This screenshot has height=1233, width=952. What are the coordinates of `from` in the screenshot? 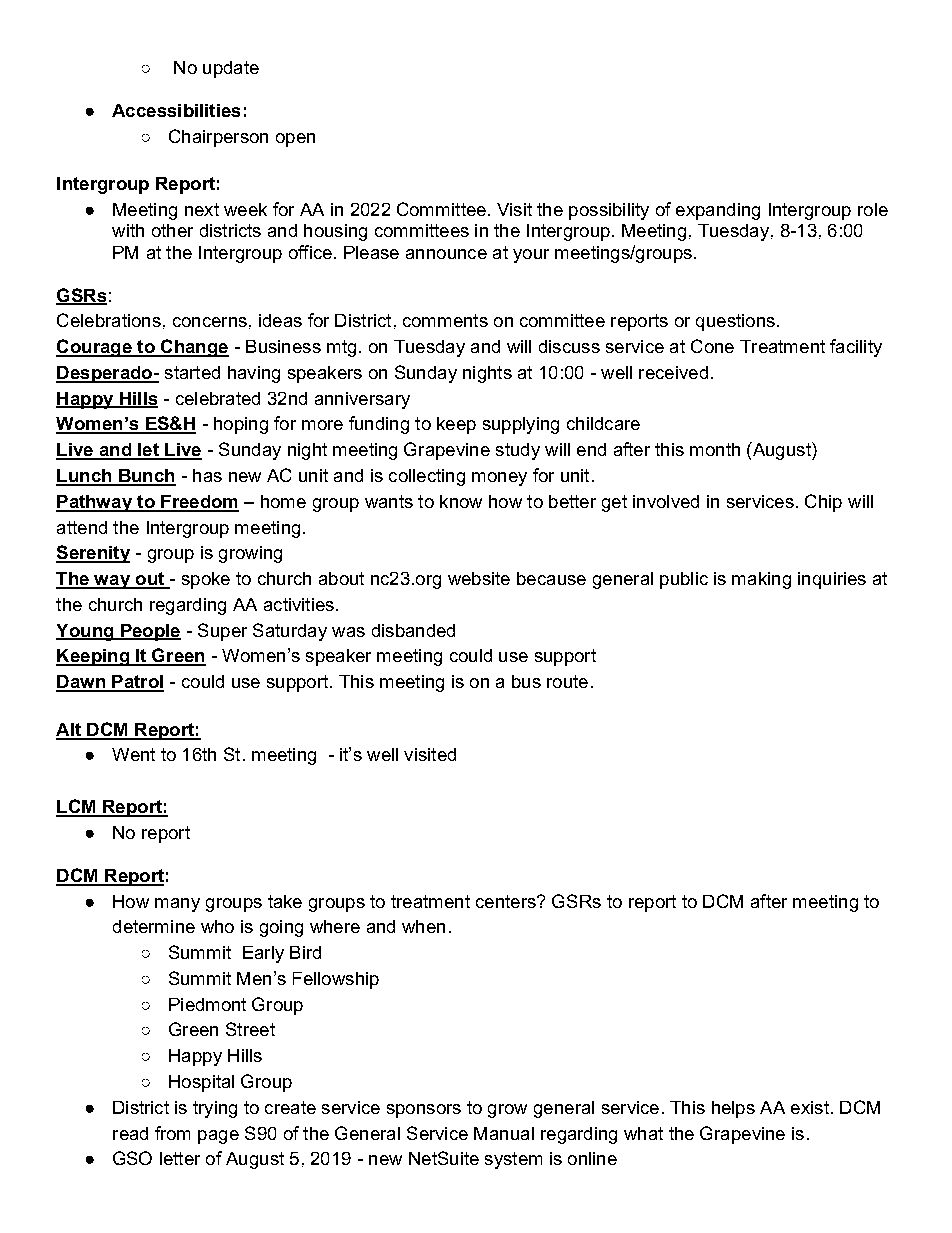 It's located at (172, 1133).
